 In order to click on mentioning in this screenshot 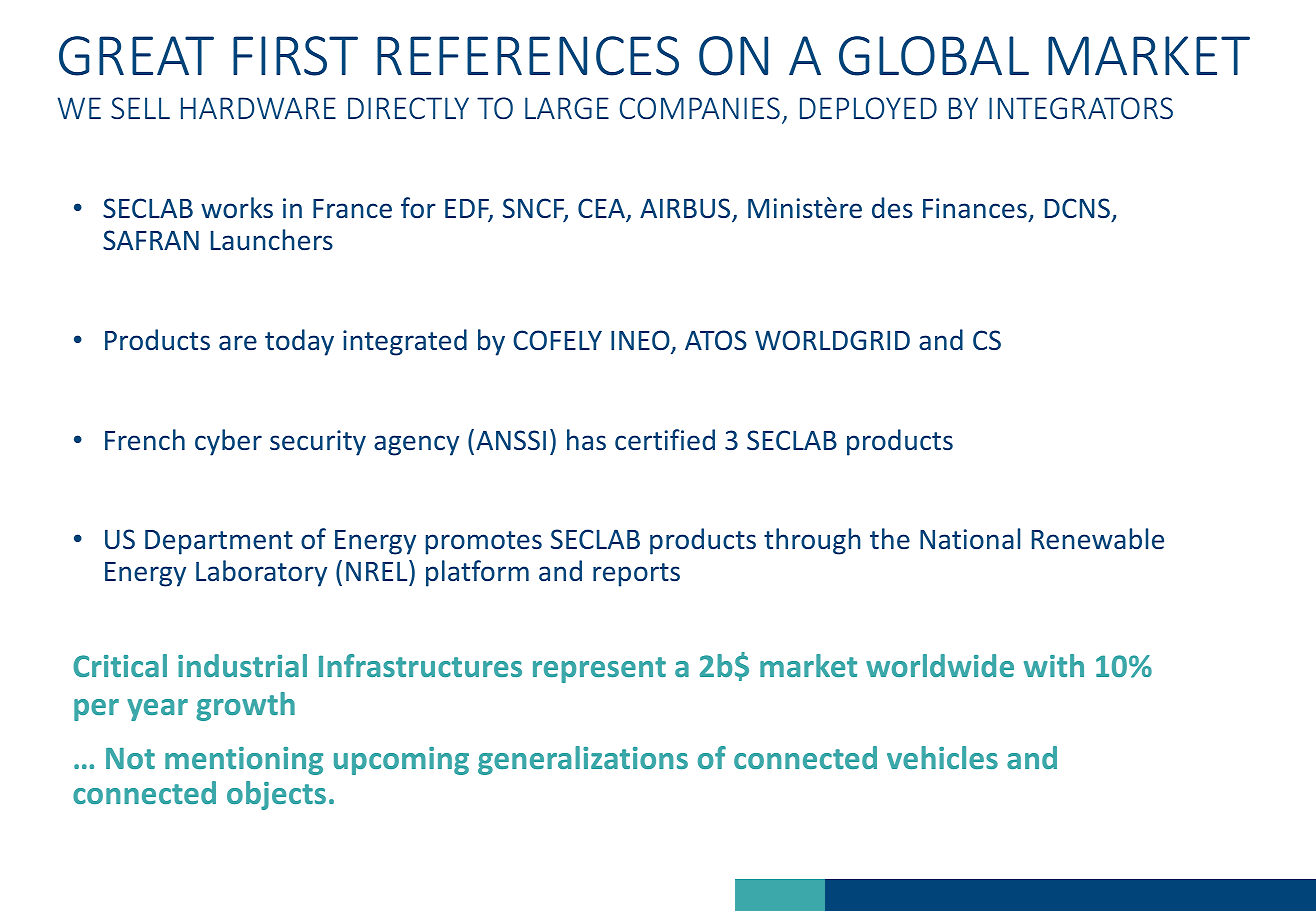, I will do `click(244, 761)`.
